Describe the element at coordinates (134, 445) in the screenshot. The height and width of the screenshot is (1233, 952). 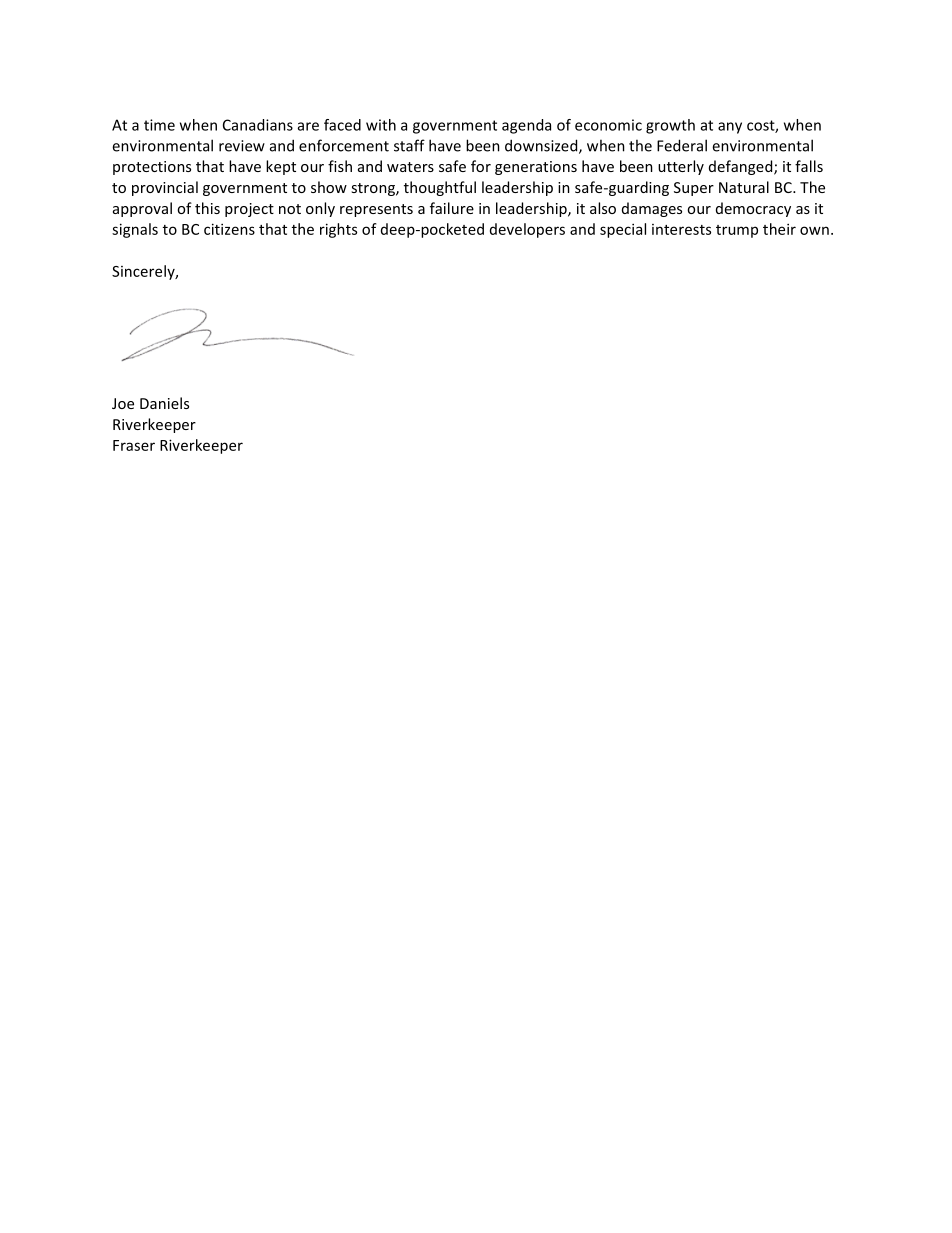
I see `Fraser` at that location.
